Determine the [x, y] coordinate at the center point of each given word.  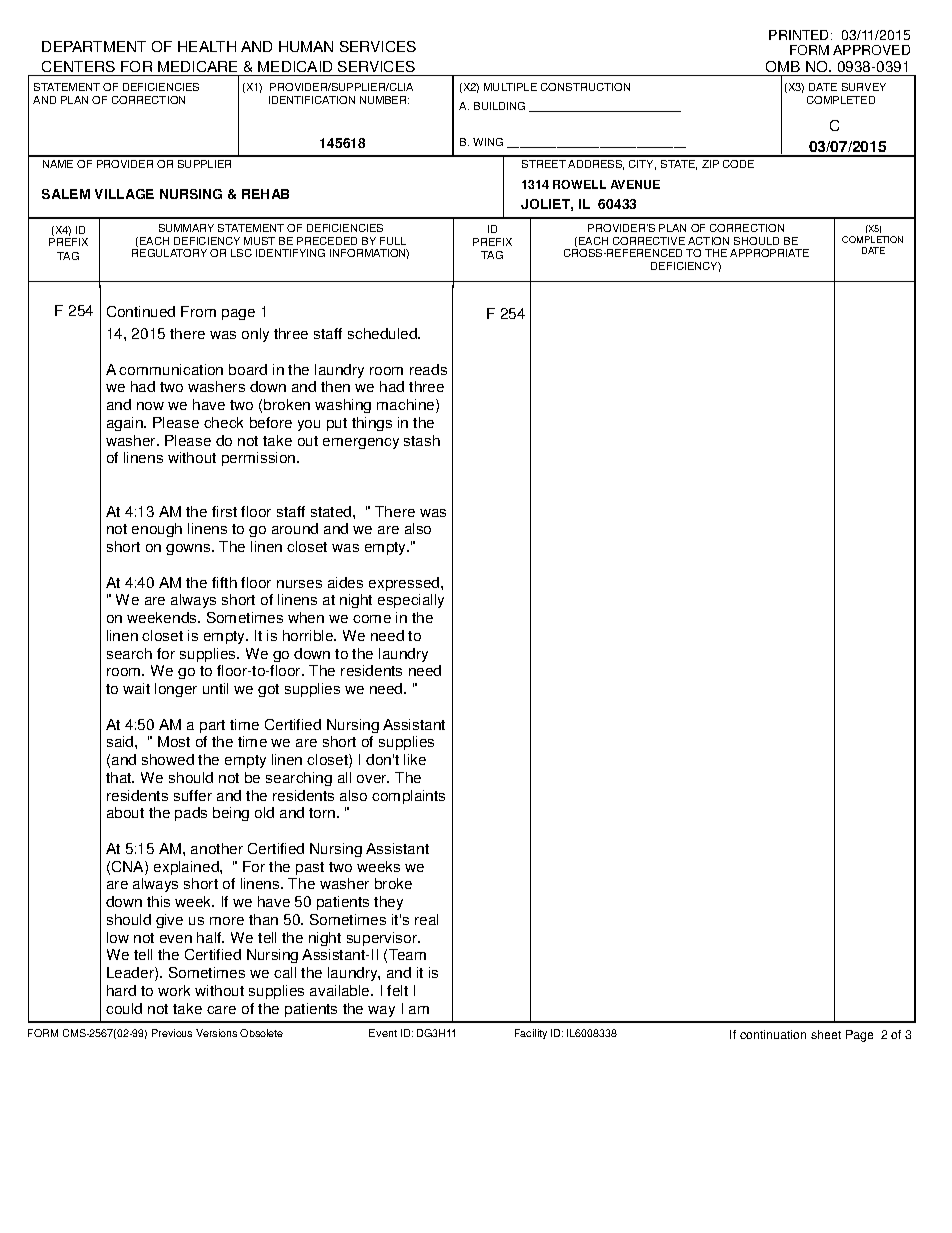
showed [168, 759]
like [415, 759]
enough [157, 530]
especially [411, 601]
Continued [141, 311]
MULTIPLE [510, 87]
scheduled [383, 333]
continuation [773, 1034]
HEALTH [207, 46]
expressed [405, 584]
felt [397, 990]
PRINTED [800, 35]
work [174, 990]
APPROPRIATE [769, 253]
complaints [408, 797]
